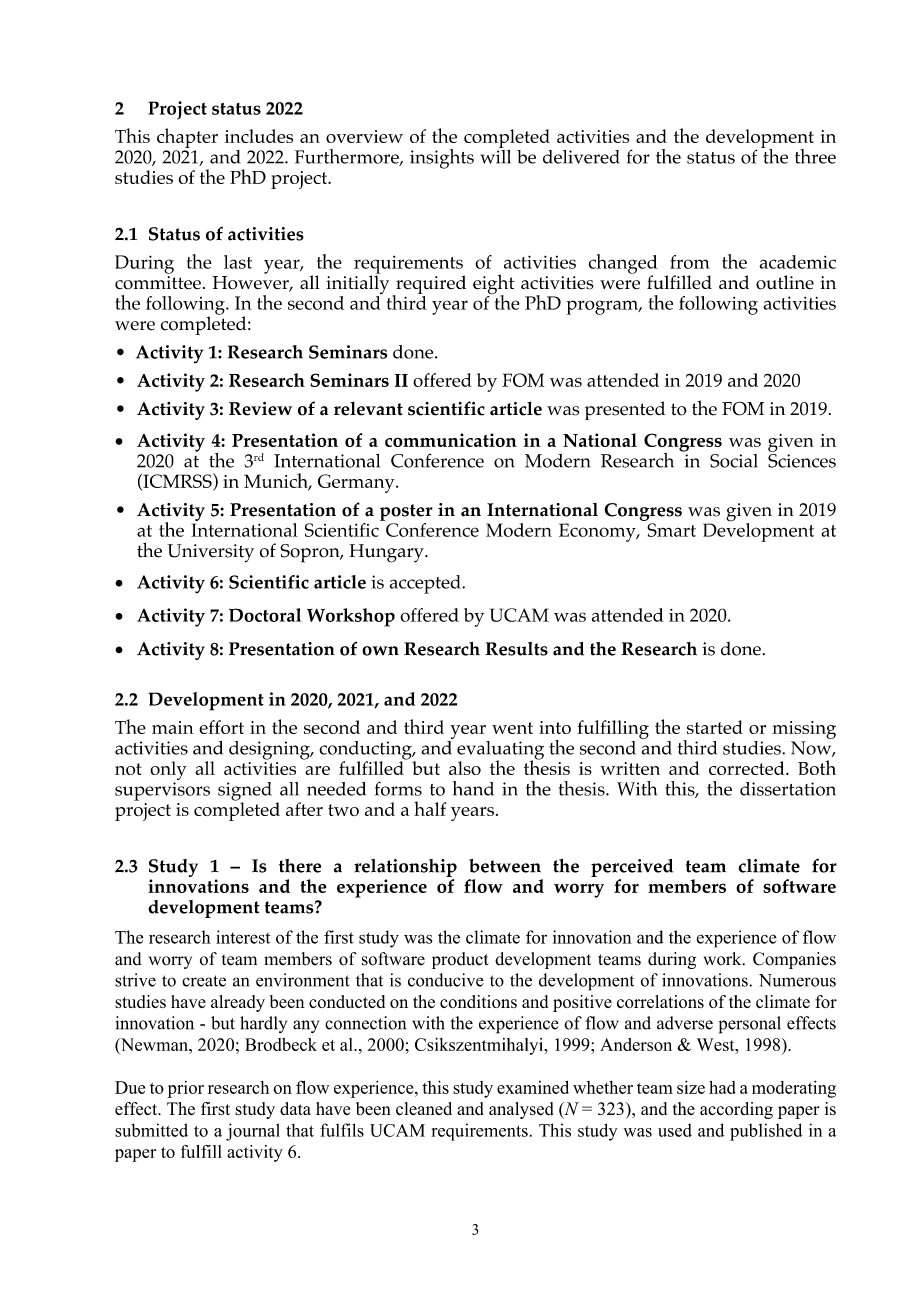 Image resolution: width=924 pixels, height=1308 pixels. What do you see at coordinates (473, 788) in the page?
I see `hand` at bounding box center [473, 788].
